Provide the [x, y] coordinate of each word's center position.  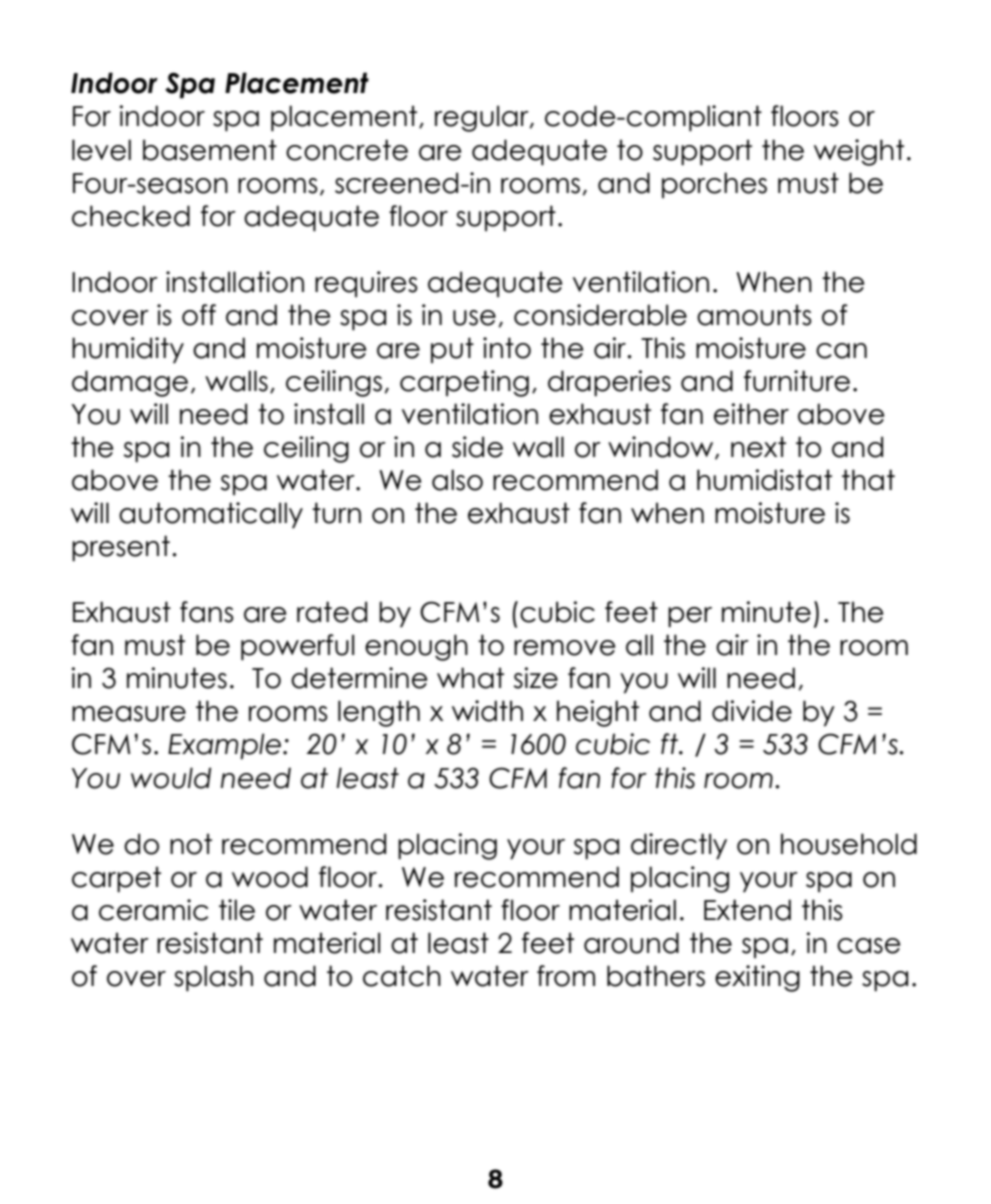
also [457, 480]
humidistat [764, 480]
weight [859, 152]
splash [213, 978]
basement [210, 150]
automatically [211, 515]
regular [483, 118]
